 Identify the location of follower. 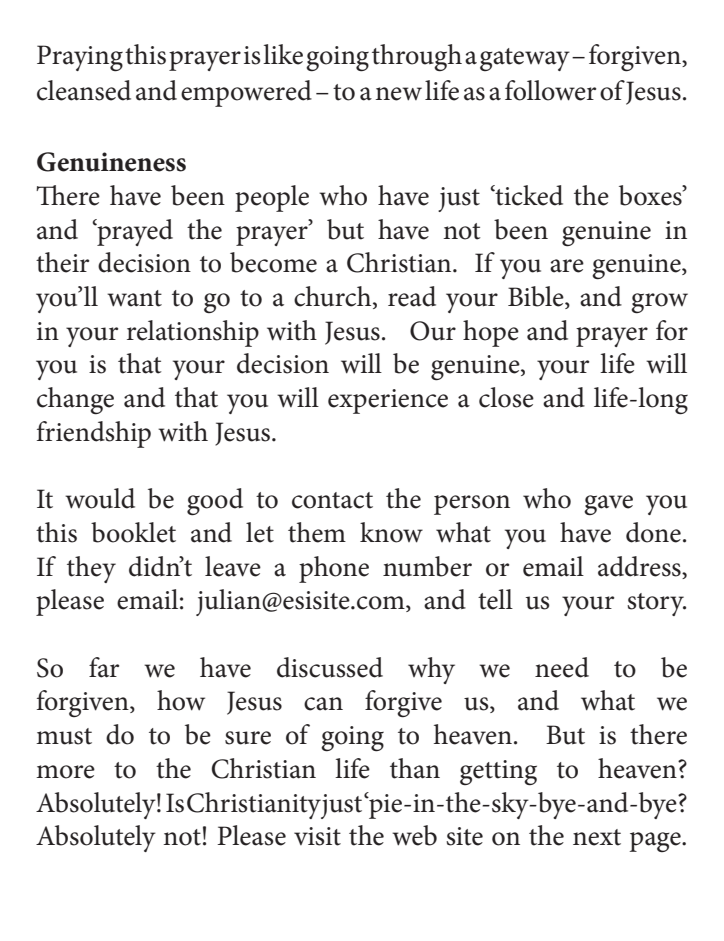
(550, 90).
